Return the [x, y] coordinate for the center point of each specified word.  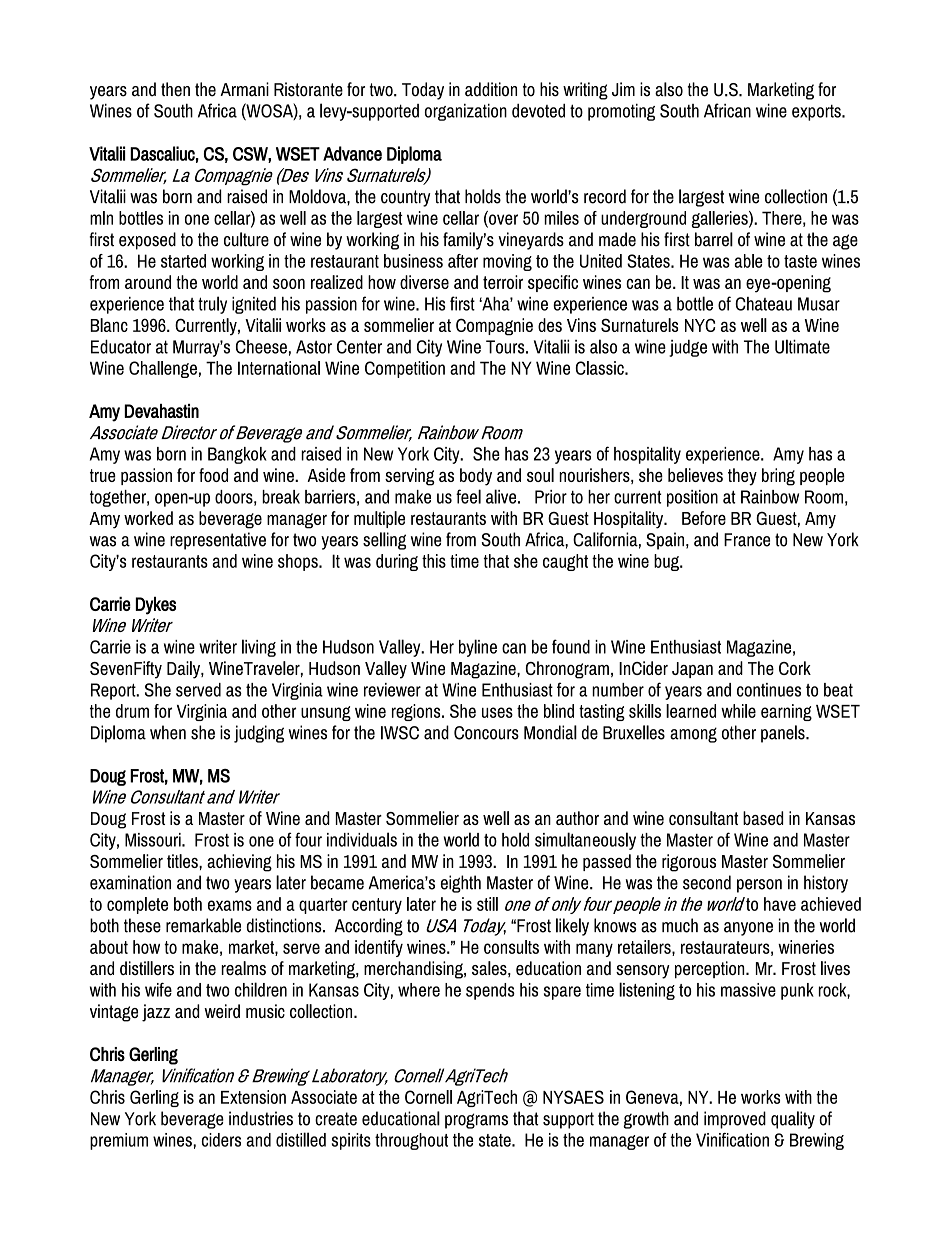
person [759, 886]
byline [478, 648]
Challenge [163, 369]
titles [183, 861]
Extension [253, 1097]
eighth [461, 884]
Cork [795, 668]
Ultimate [802, 346]
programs [476, 1121]
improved [735, 1120]
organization [466, 112]
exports [817, 113]
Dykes [155, 606]
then [175, 89]
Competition [405, 369]
